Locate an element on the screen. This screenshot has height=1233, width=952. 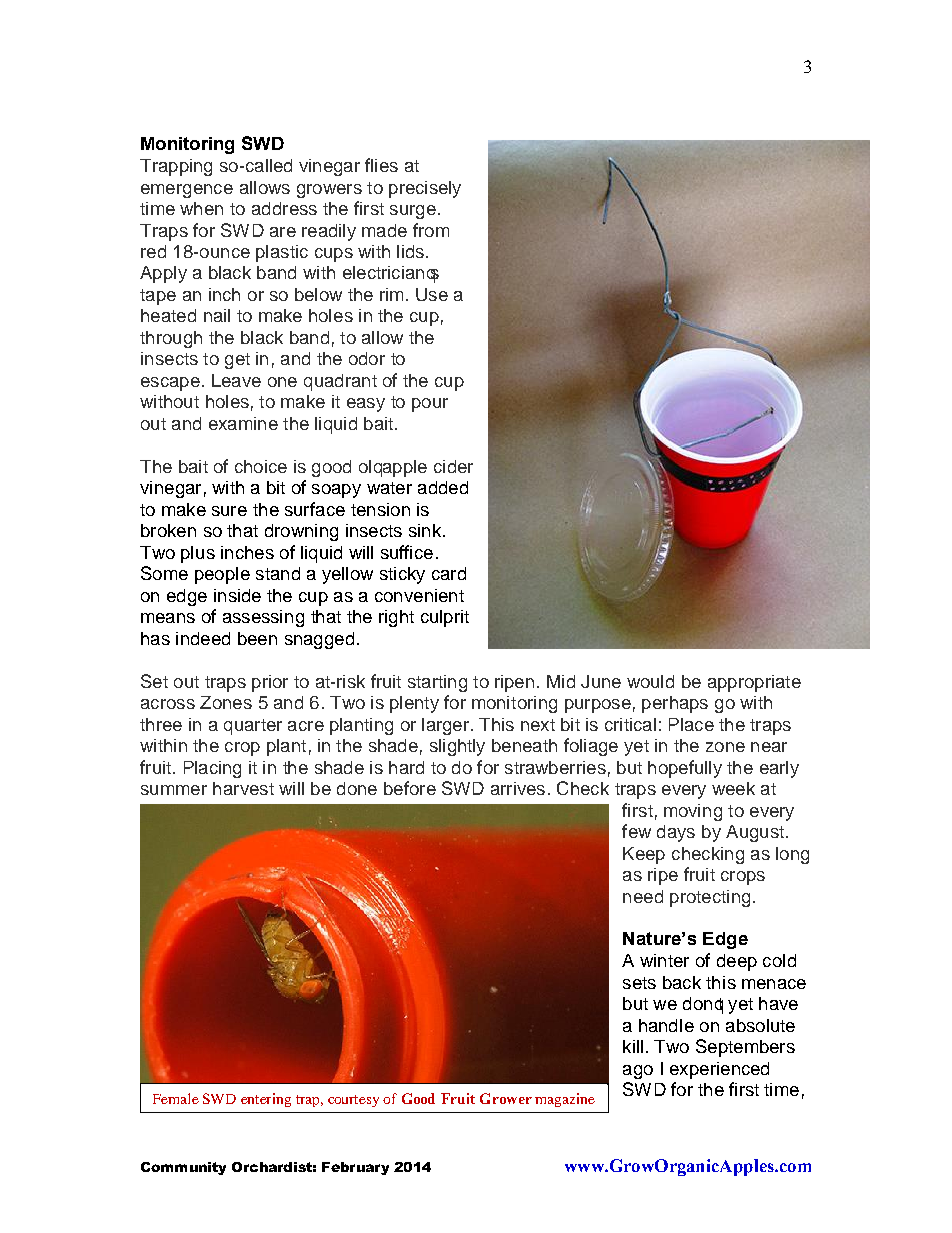
appropriate is located at coordinates (754, 683).
